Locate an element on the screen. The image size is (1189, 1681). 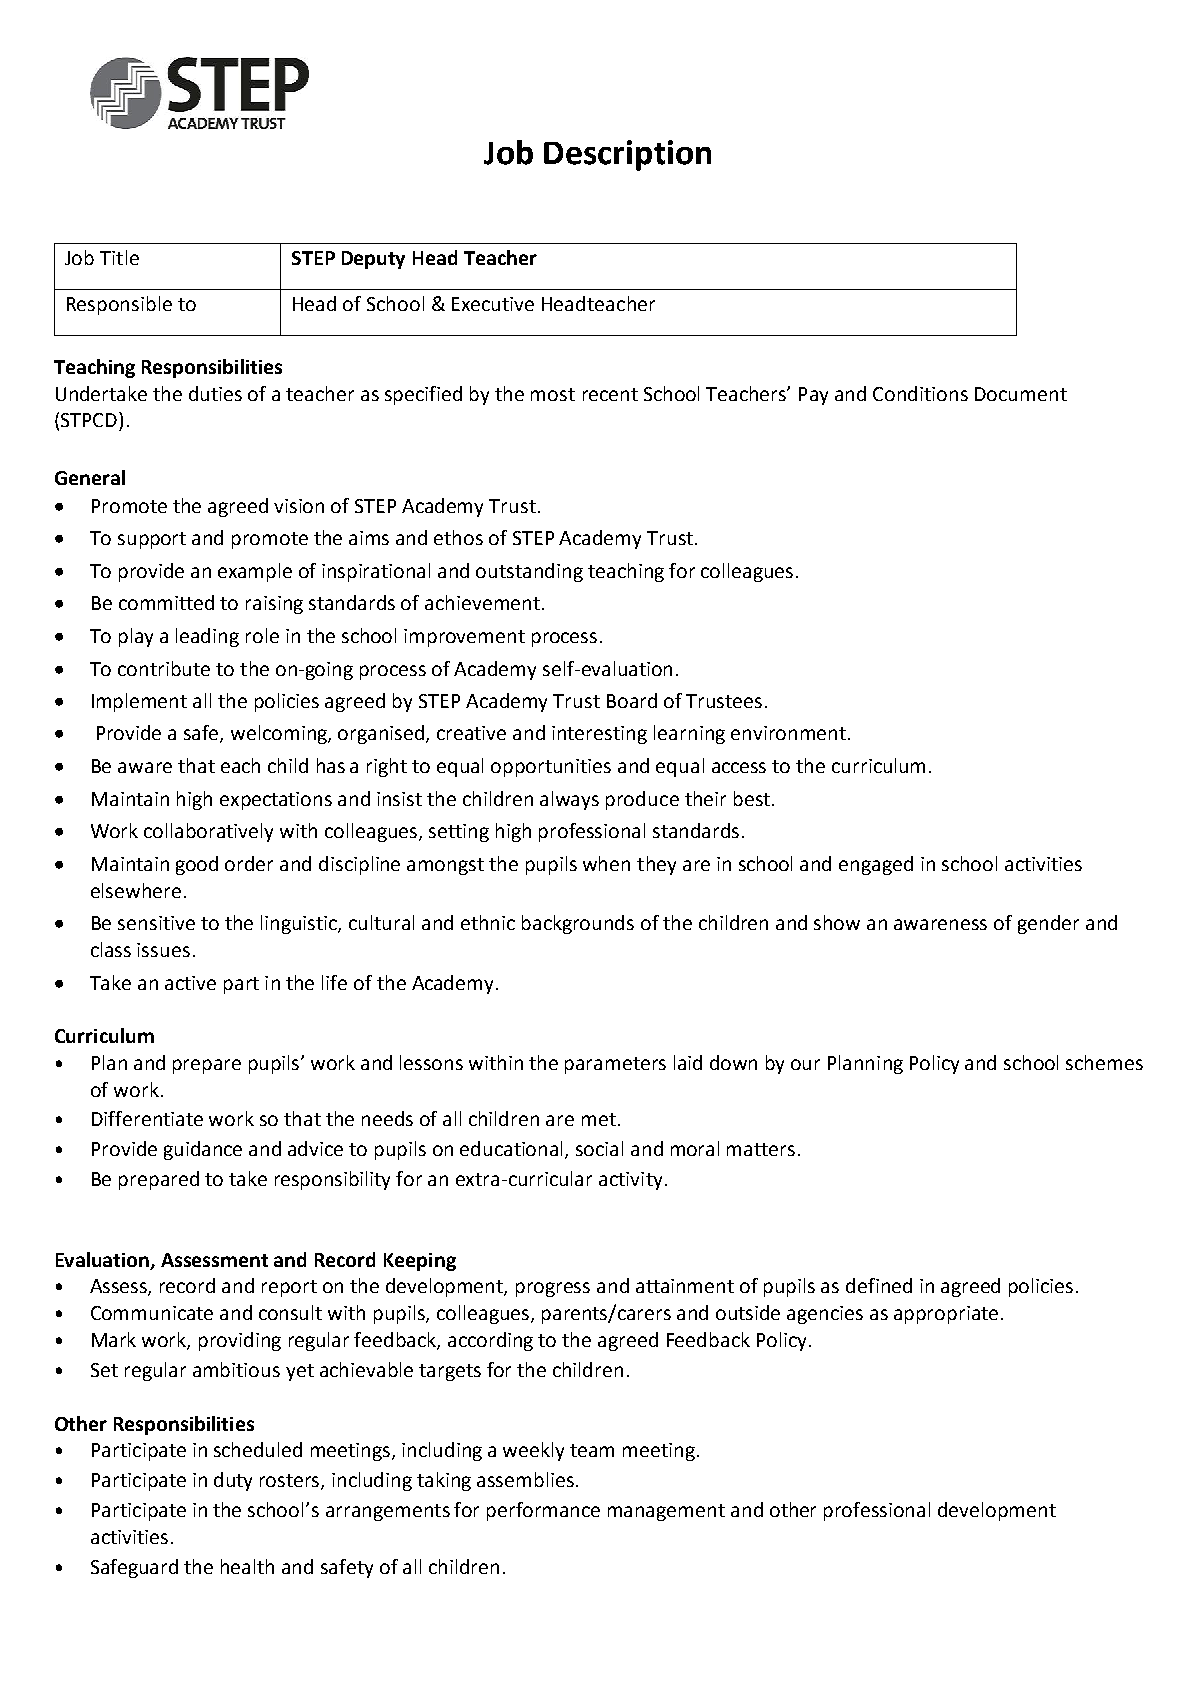
report is located at coordinates (289, 1288).
